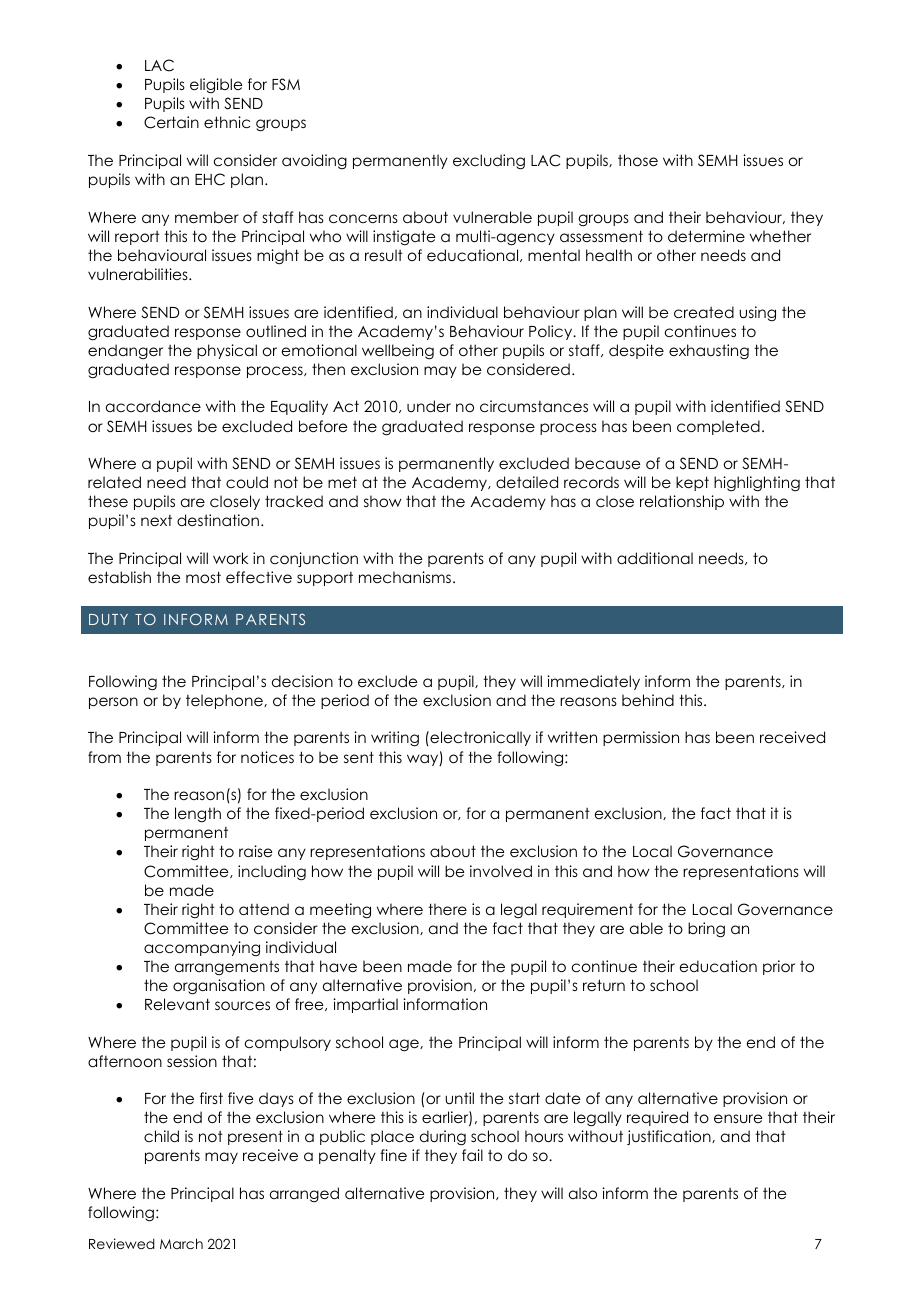 The width and height of the document is (924, 1308). Describe the element at coordinates (718, 427) in the document. I see `completed` at that location.
